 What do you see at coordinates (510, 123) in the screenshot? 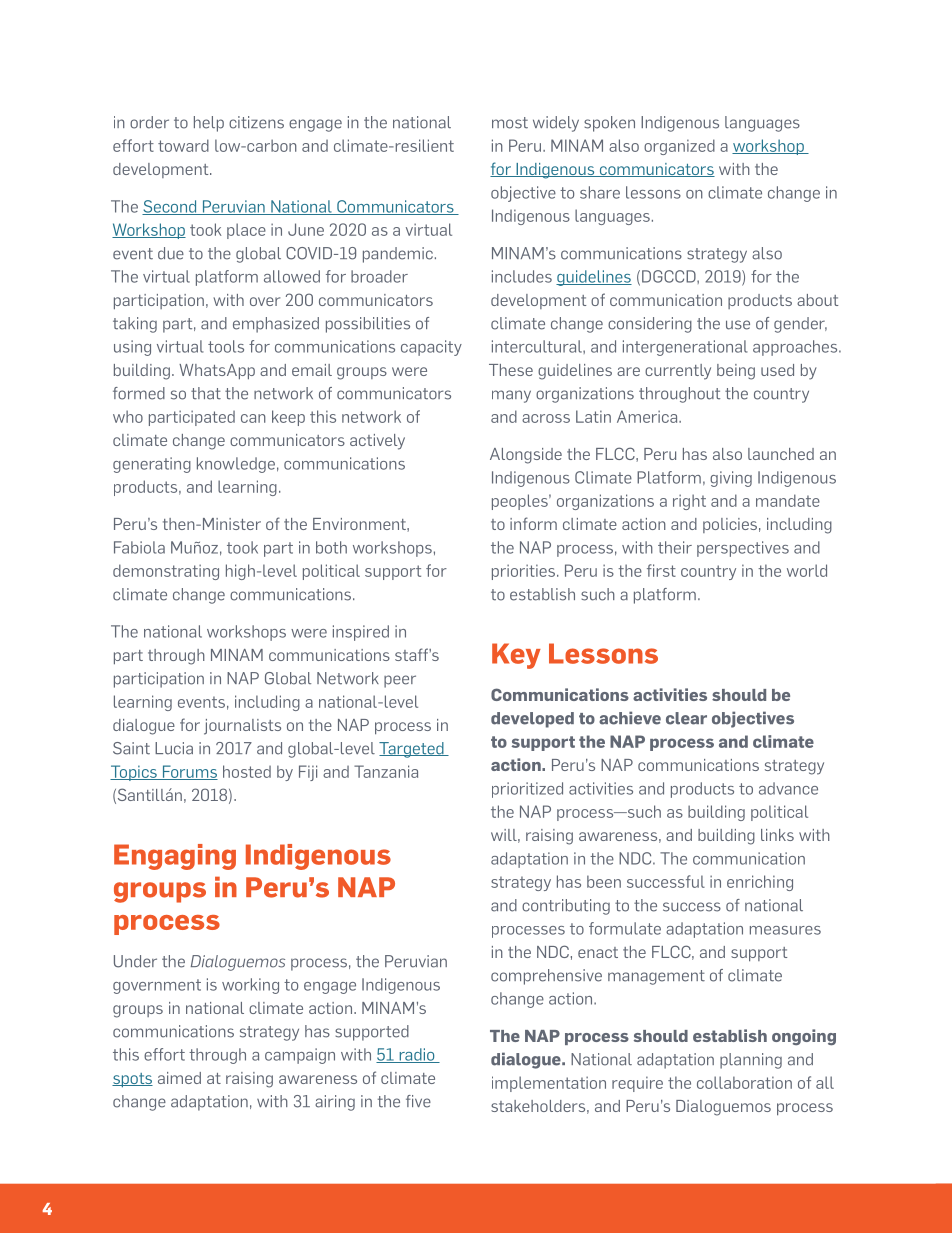
I see `most` at bounding box center [510, 123].
